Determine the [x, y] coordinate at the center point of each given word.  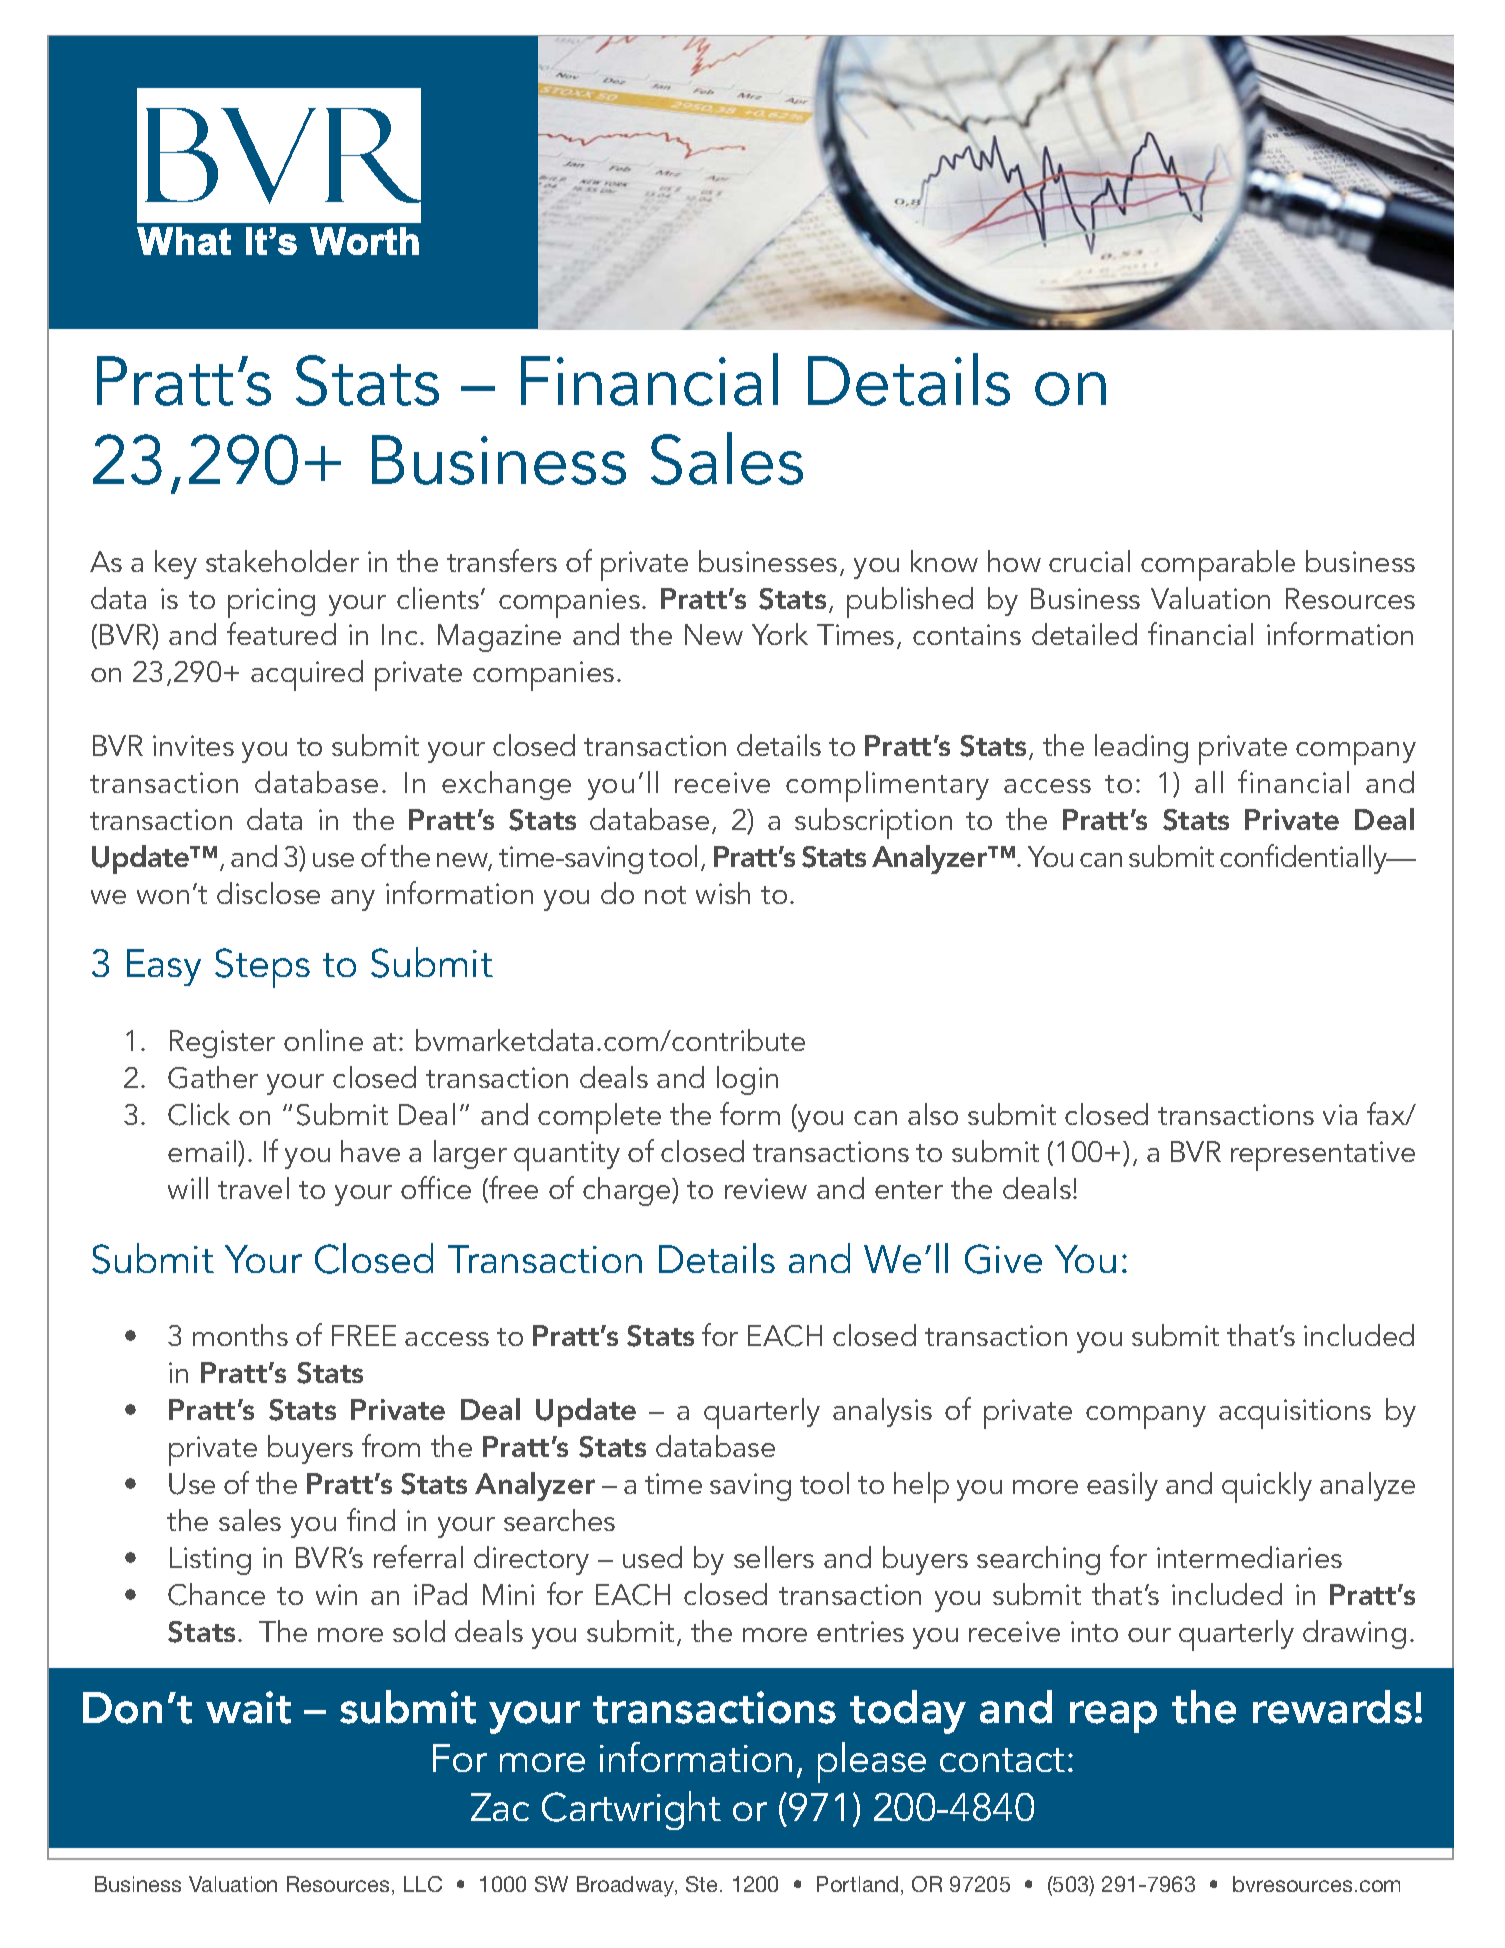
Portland [857, 1884]
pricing [271, 603]
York [780, 634]
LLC [423, 1884]
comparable [1218, 565]
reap [1113, 1717]
